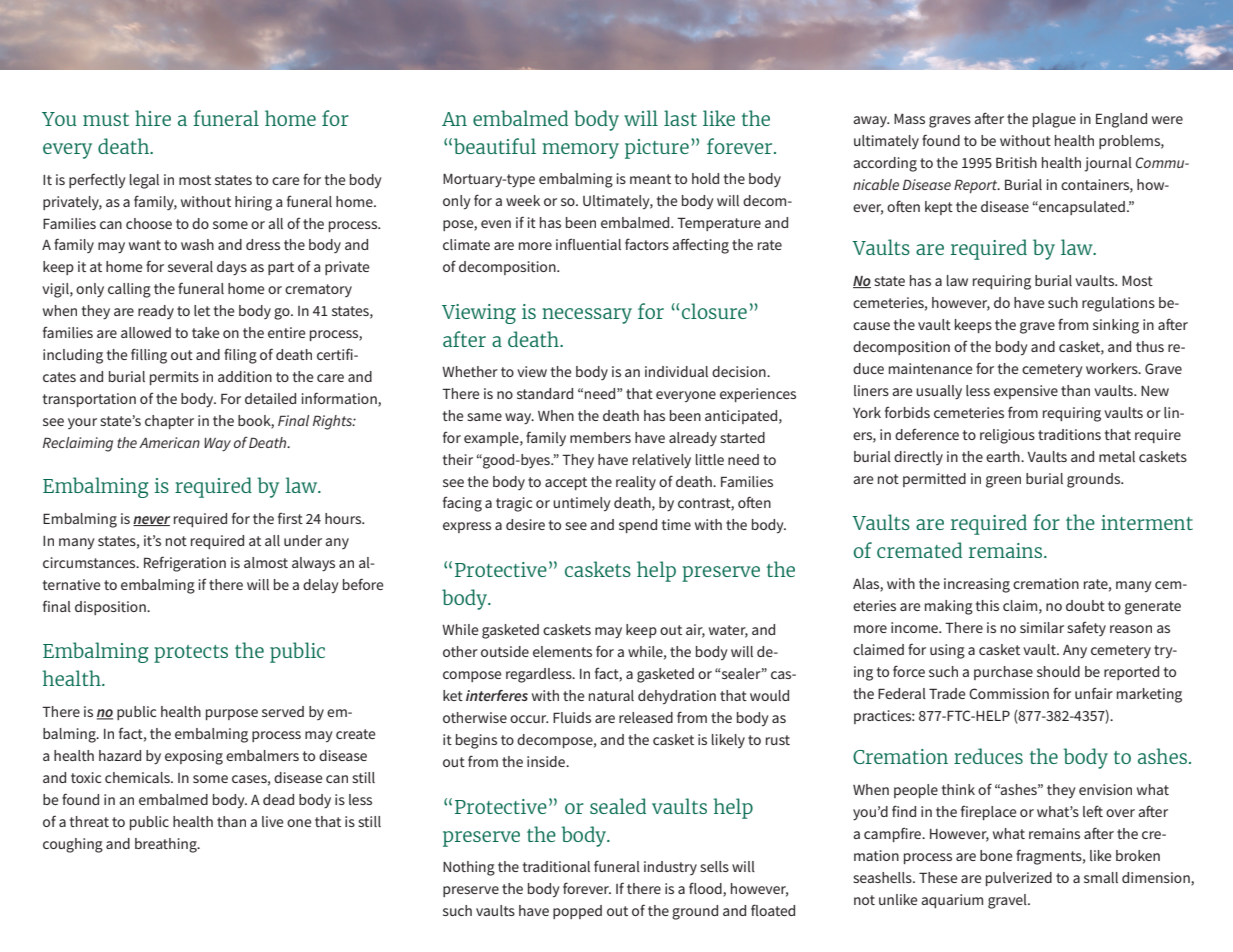  What do you see at coordinates (174, 378) in the page?
I see `permits` at bounding box center [174, 378].
